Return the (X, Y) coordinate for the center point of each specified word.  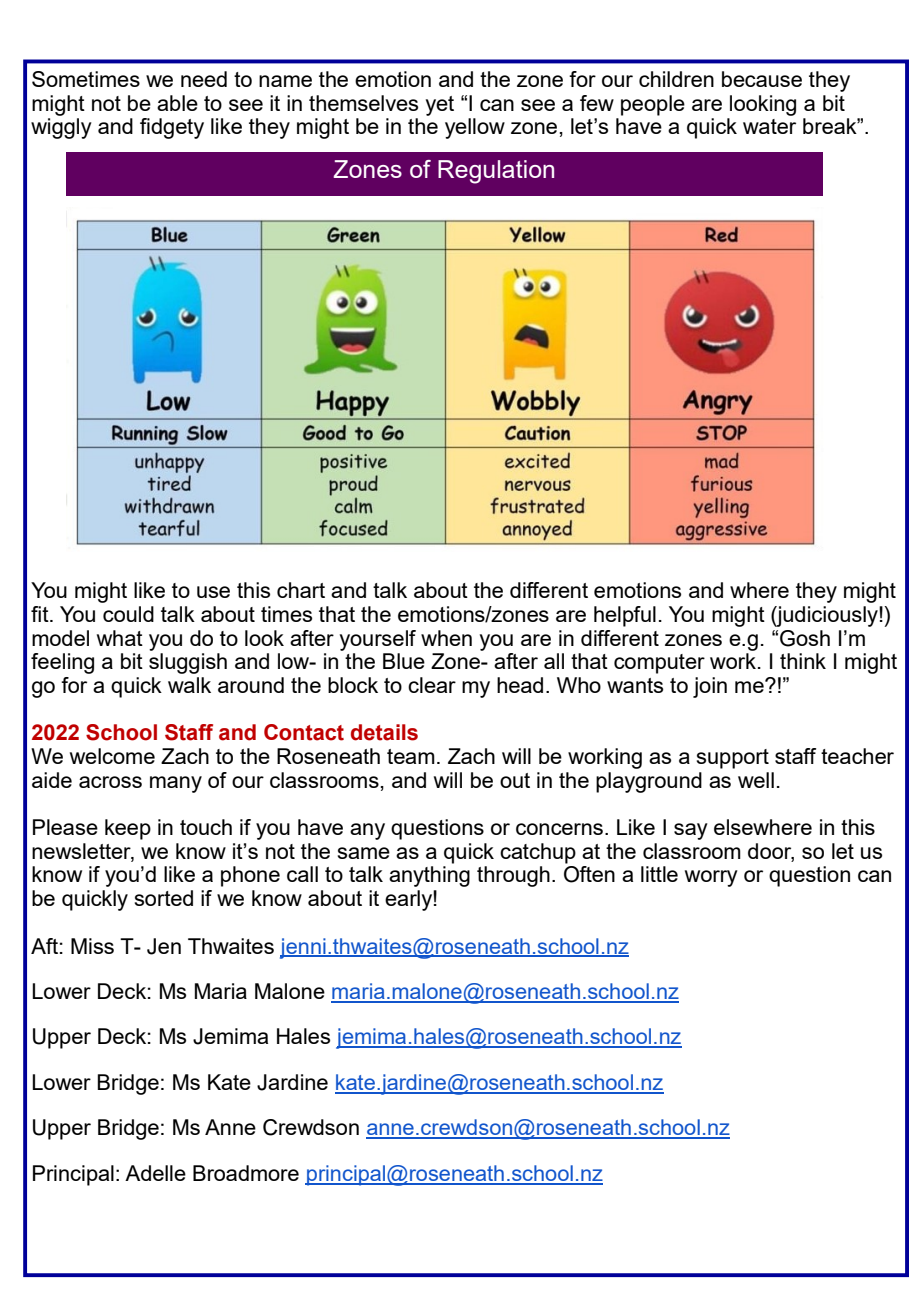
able (177, 103)
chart (301, 590)
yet (440, 106)
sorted (164, 898)
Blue (404, 661)
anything (429, 876)
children (676, 79)
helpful (625, 616)
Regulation (496, 172)
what (120, 638)
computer (659, 664)
